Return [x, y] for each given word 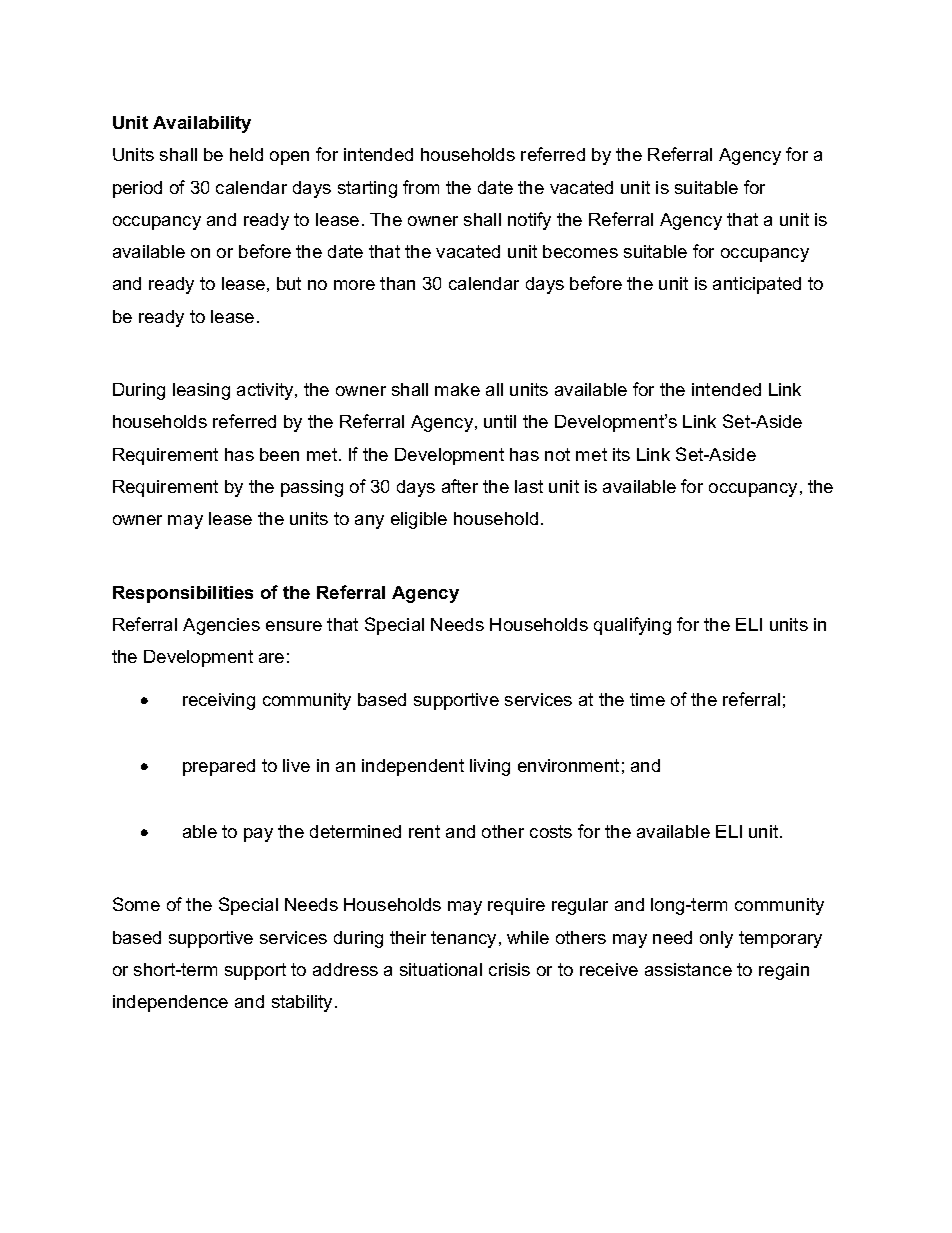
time [647, 699]
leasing [201, 391]
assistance [688, 969]
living [490, 767]
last [529, 486]
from [421, 187]
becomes [580, 251]
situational [441, 969]
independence [170, 1003]
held [246, 154]
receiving [219, 701]
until [500, 421]
